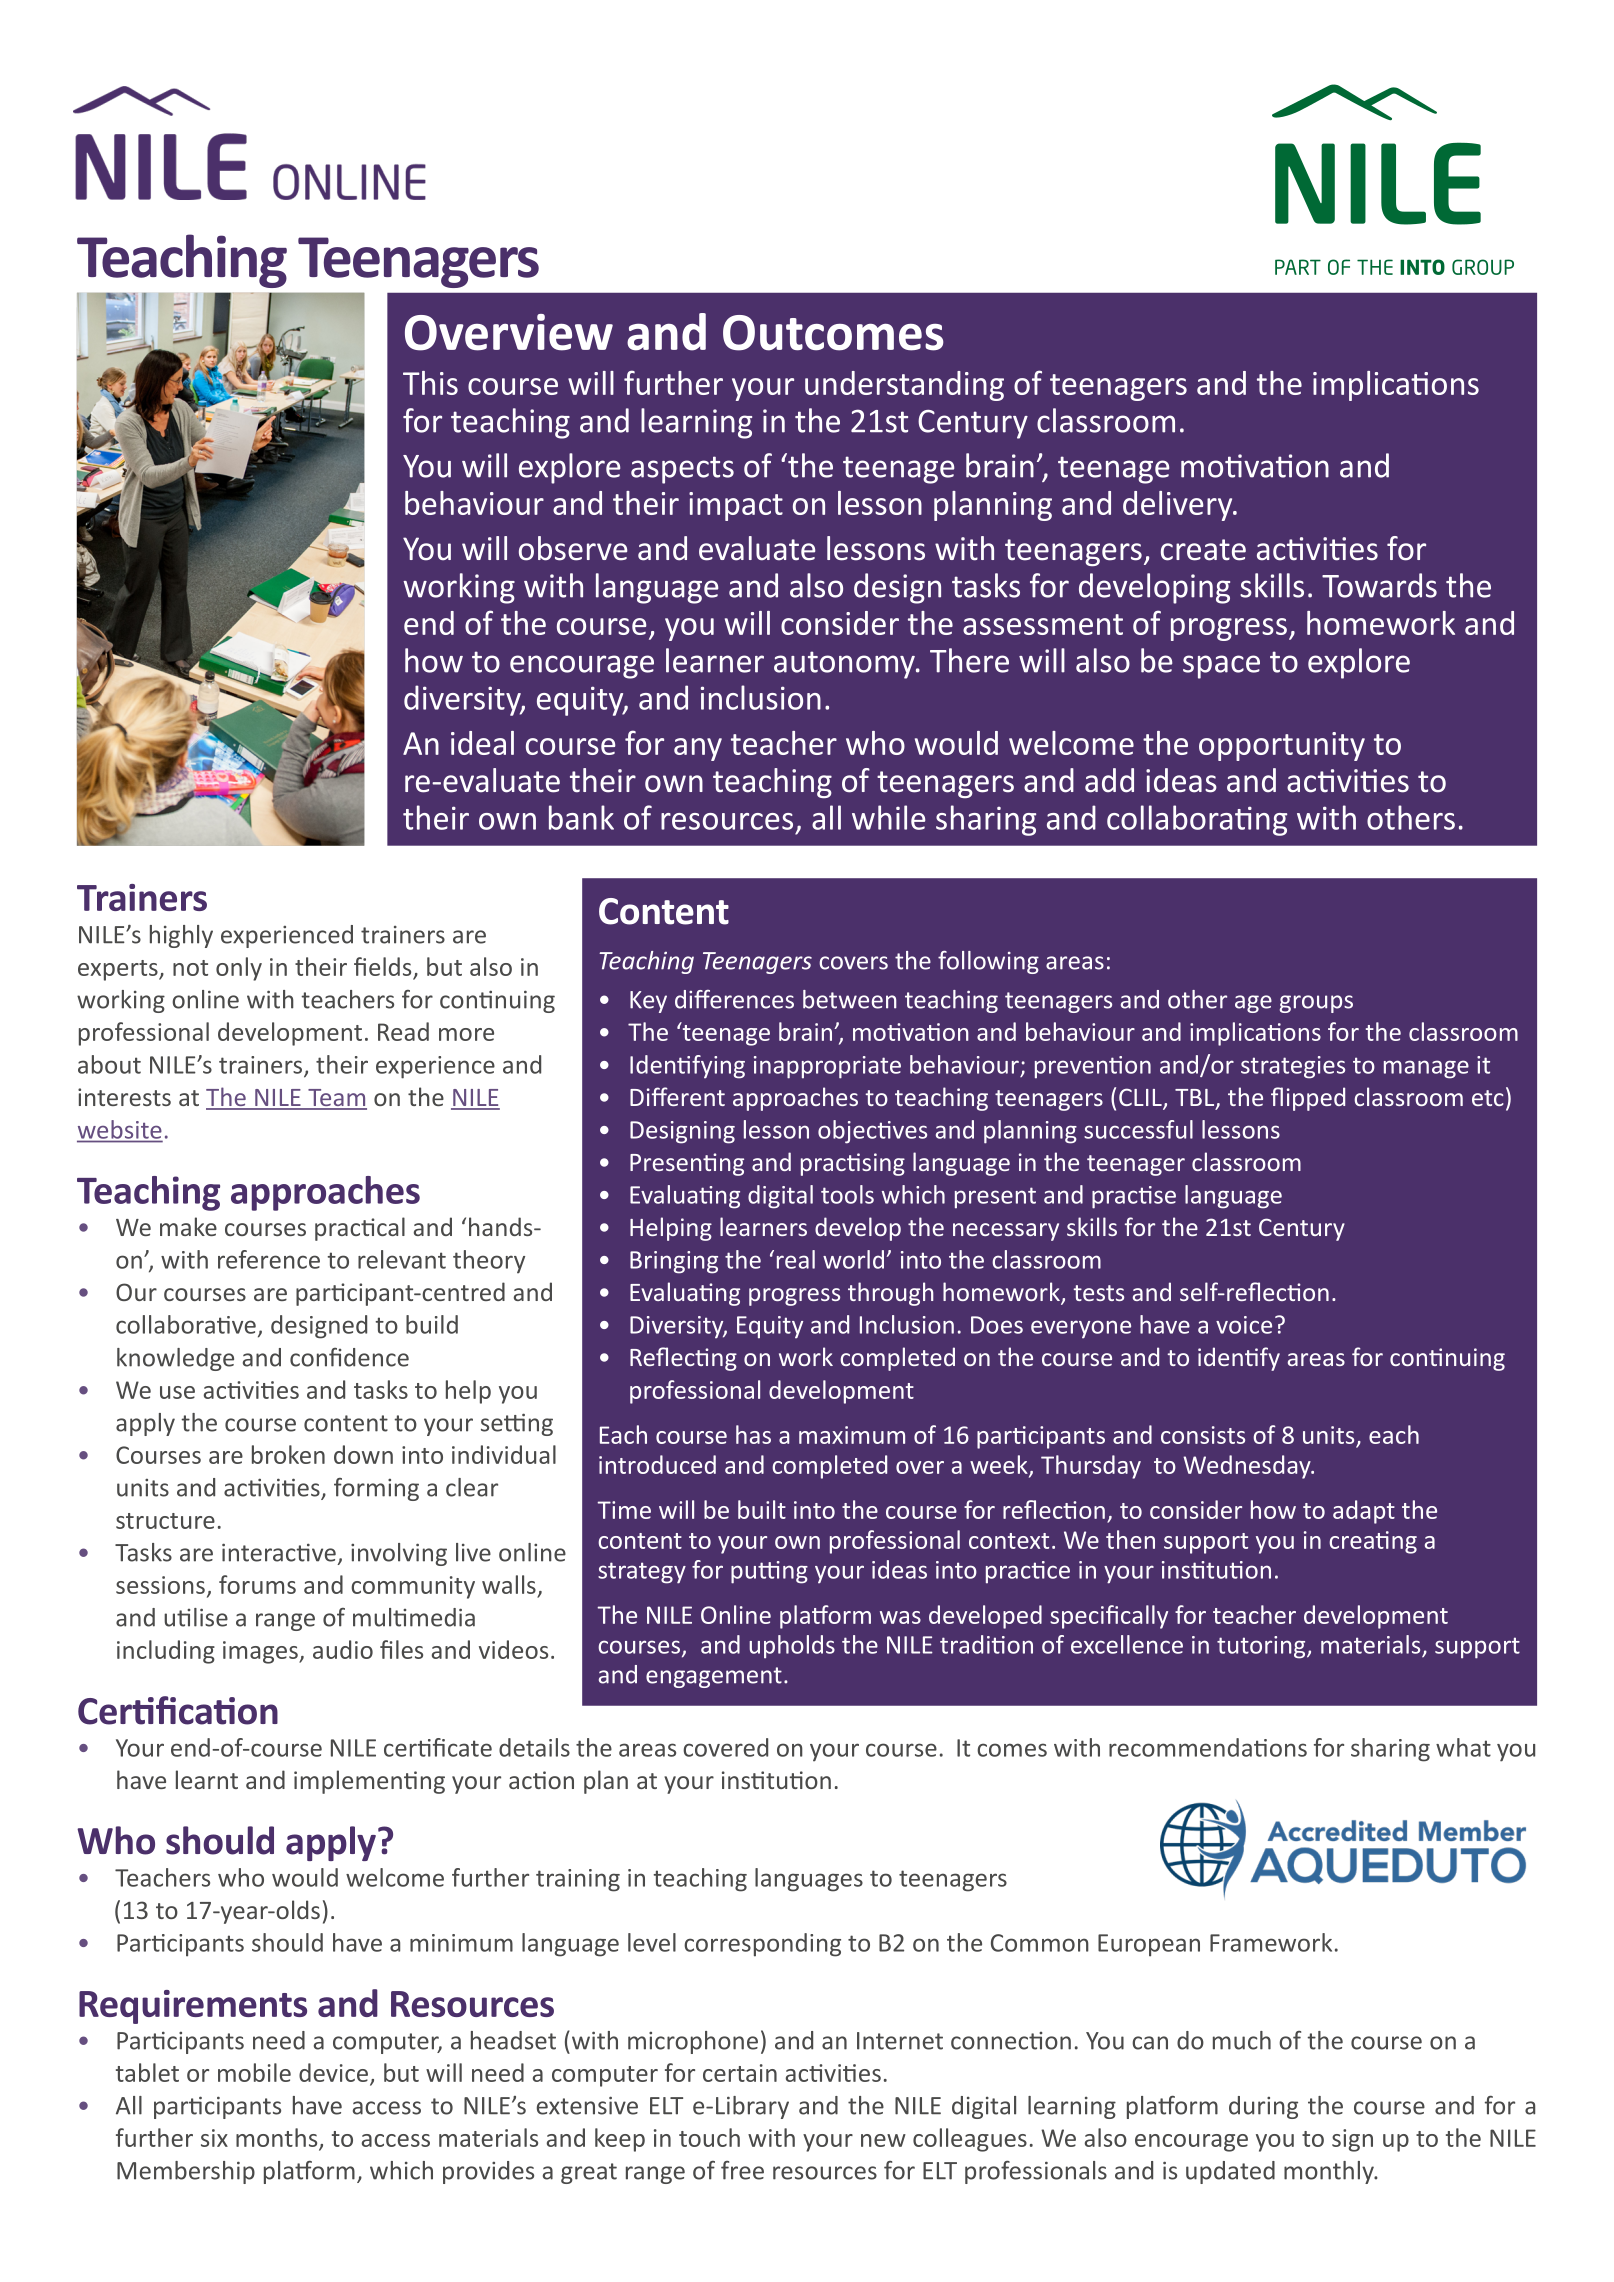 The image size is (1614, 2282). What do you see at coordinates (430, 383) in the screenshot?
I see `This` at bounding box center [430, 383].
